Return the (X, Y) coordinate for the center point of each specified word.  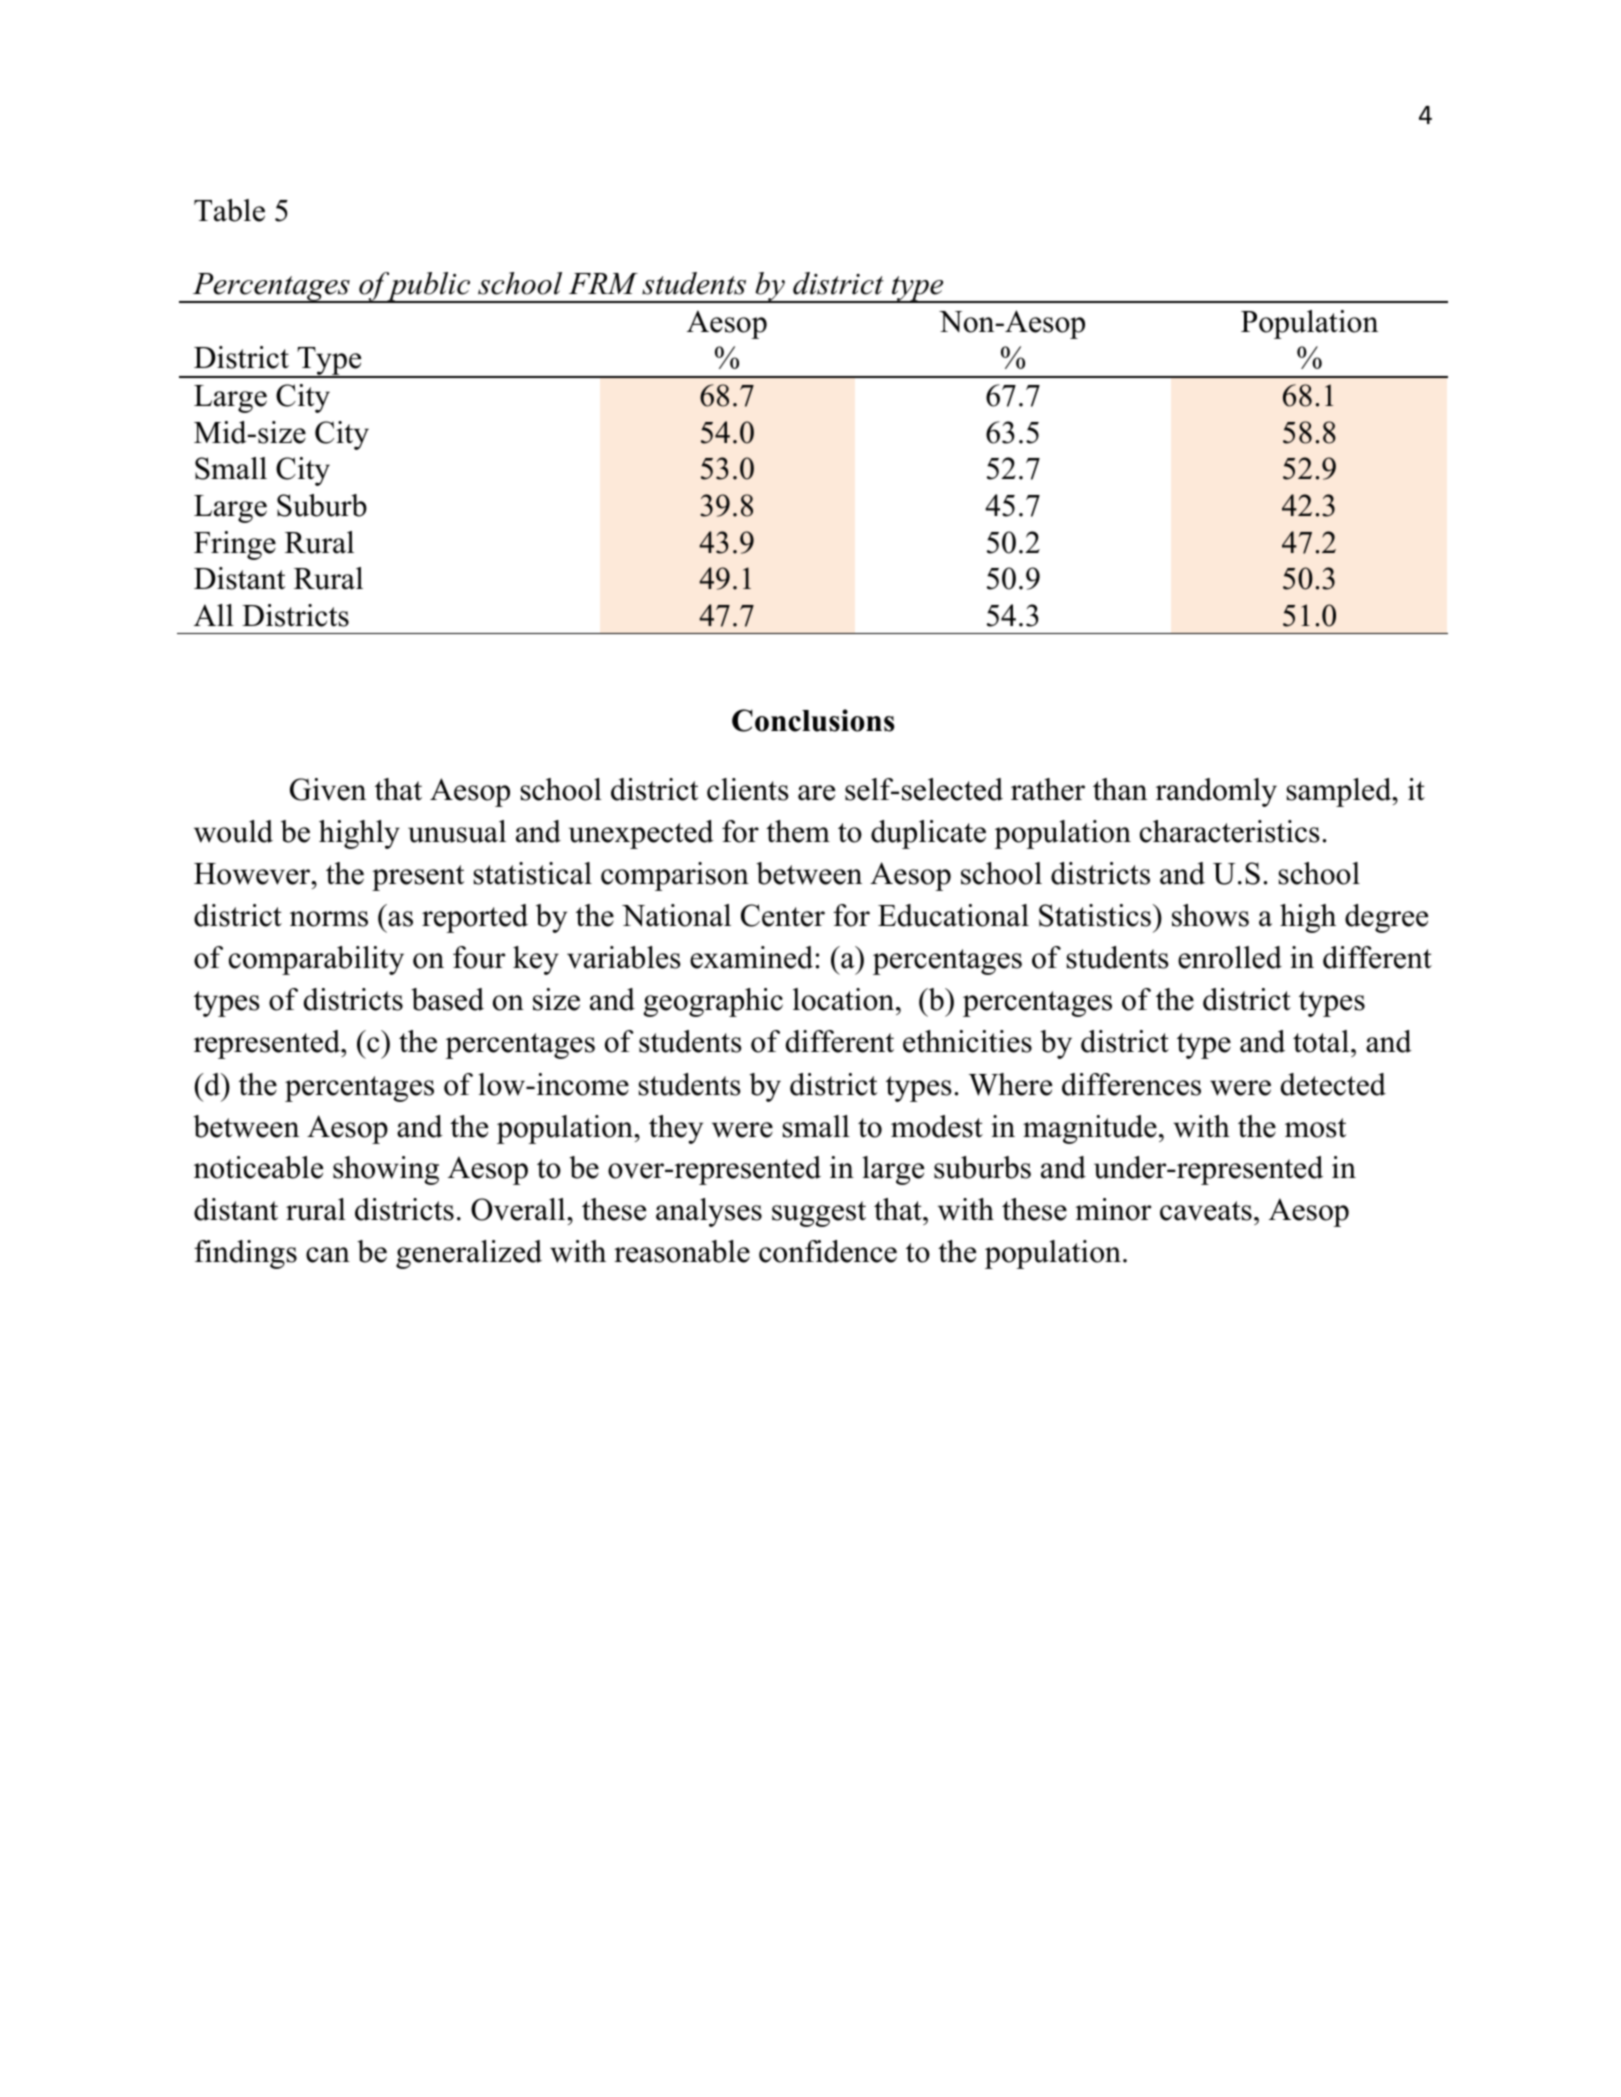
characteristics (1230, 831)
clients (748, 789)
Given (328, 789)
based (447, 999)
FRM (603, 283)
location (845, 999)
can (328, 1255)
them (798, 831)
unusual (457, 831)
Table (229, 210)
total (1321, 1041)
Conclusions (813, 720)
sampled (1340, 792)
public (429, 287)
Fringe (235, 545)
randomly (1216, 792)
